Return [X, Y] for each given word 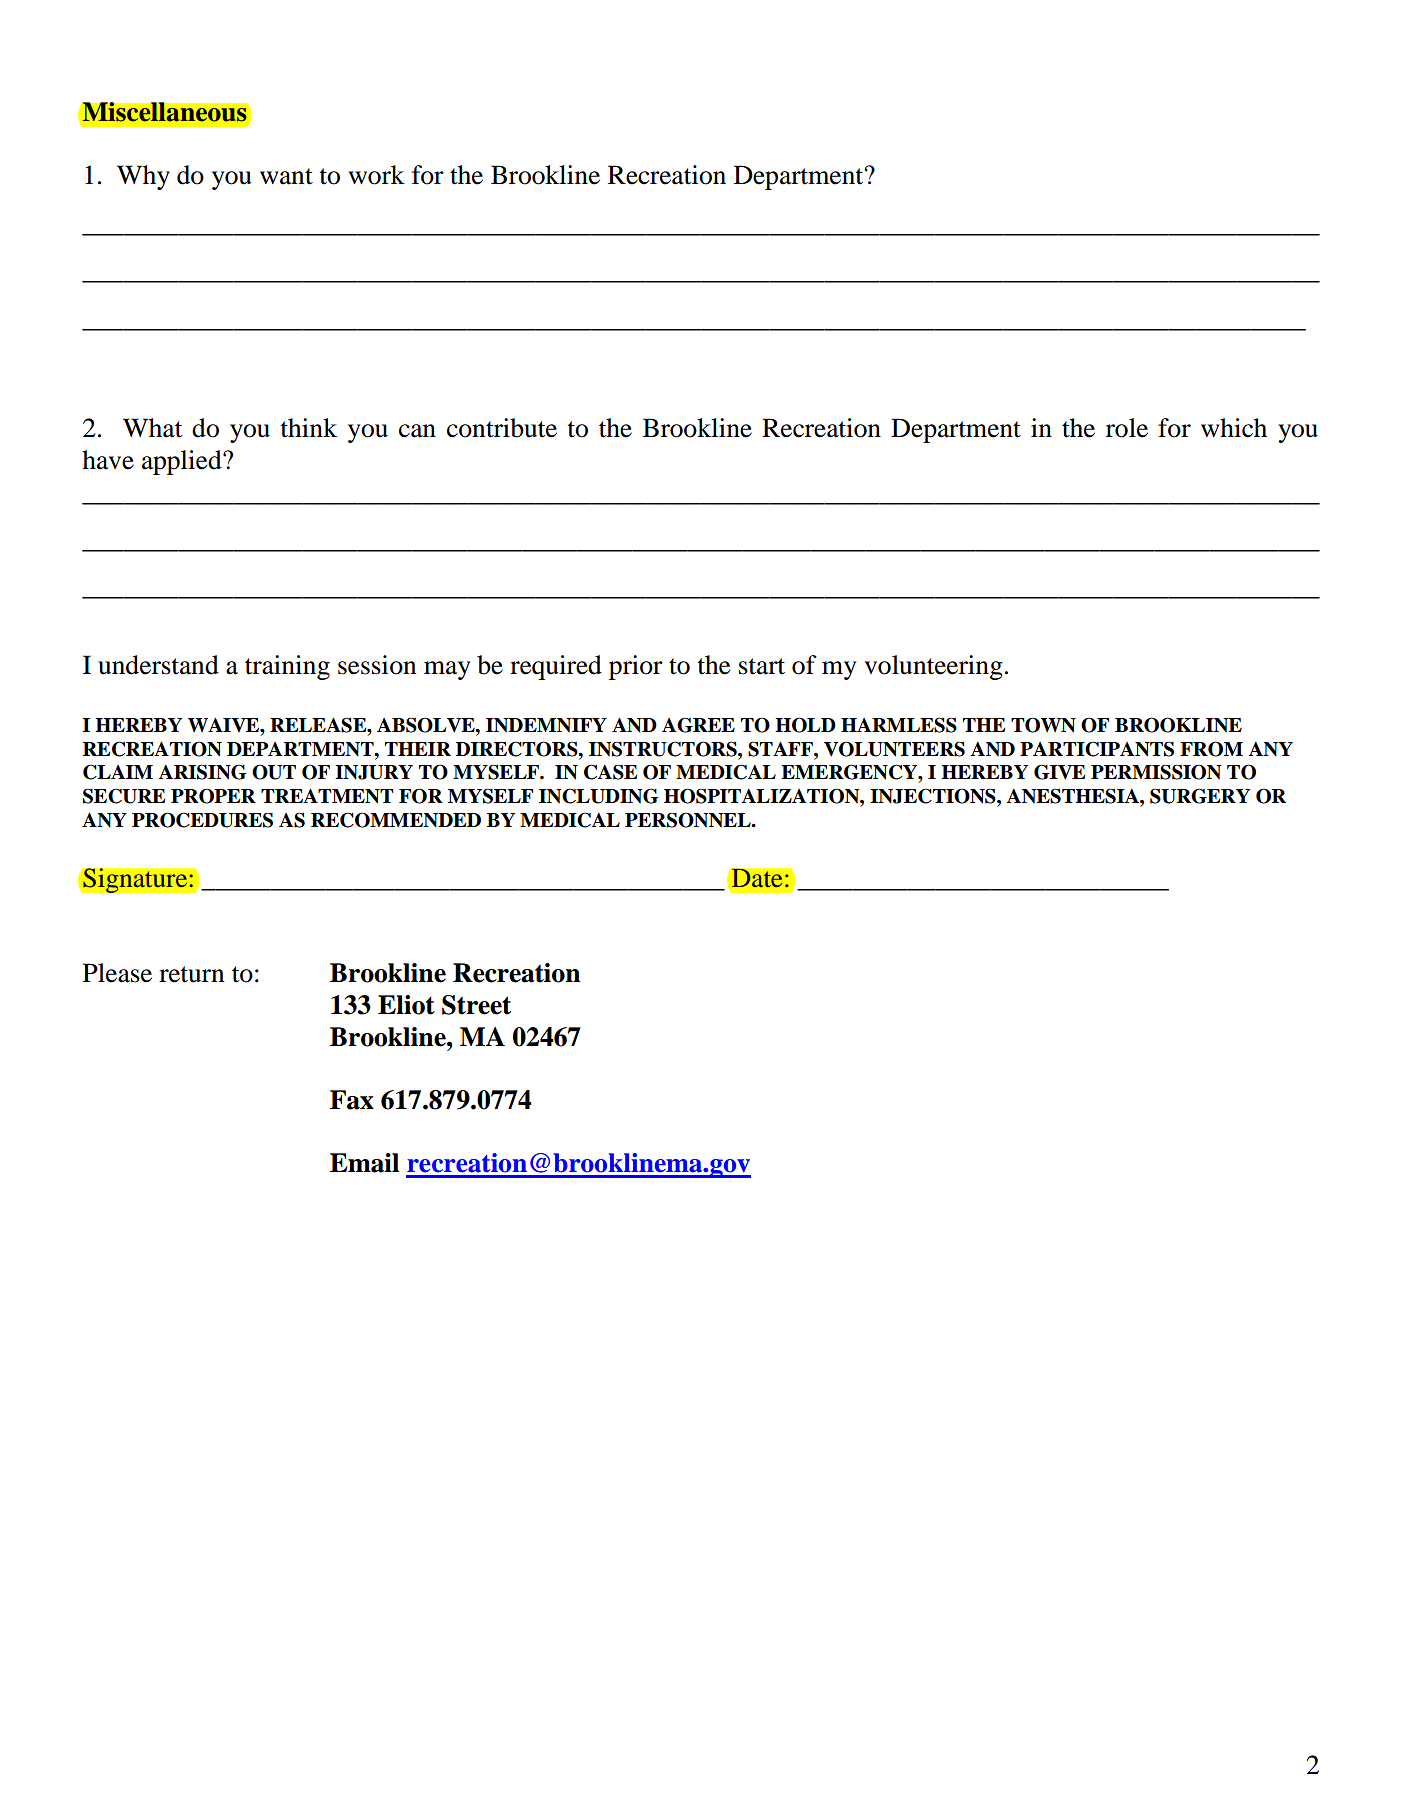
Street [476, 1005]
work [377, 175]
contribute [502, 428]
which [1234, 428]
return [191, 974]
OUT [274, 772]
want [286, 176]
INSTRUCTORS [664, 749]
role [1127, 428]
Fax [352, 1100]
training [287, 667]
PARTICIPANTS [1097, 749]
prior [636, 667]
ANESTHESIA [1074, 796]
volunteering [933, 667]
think [309, 428]
